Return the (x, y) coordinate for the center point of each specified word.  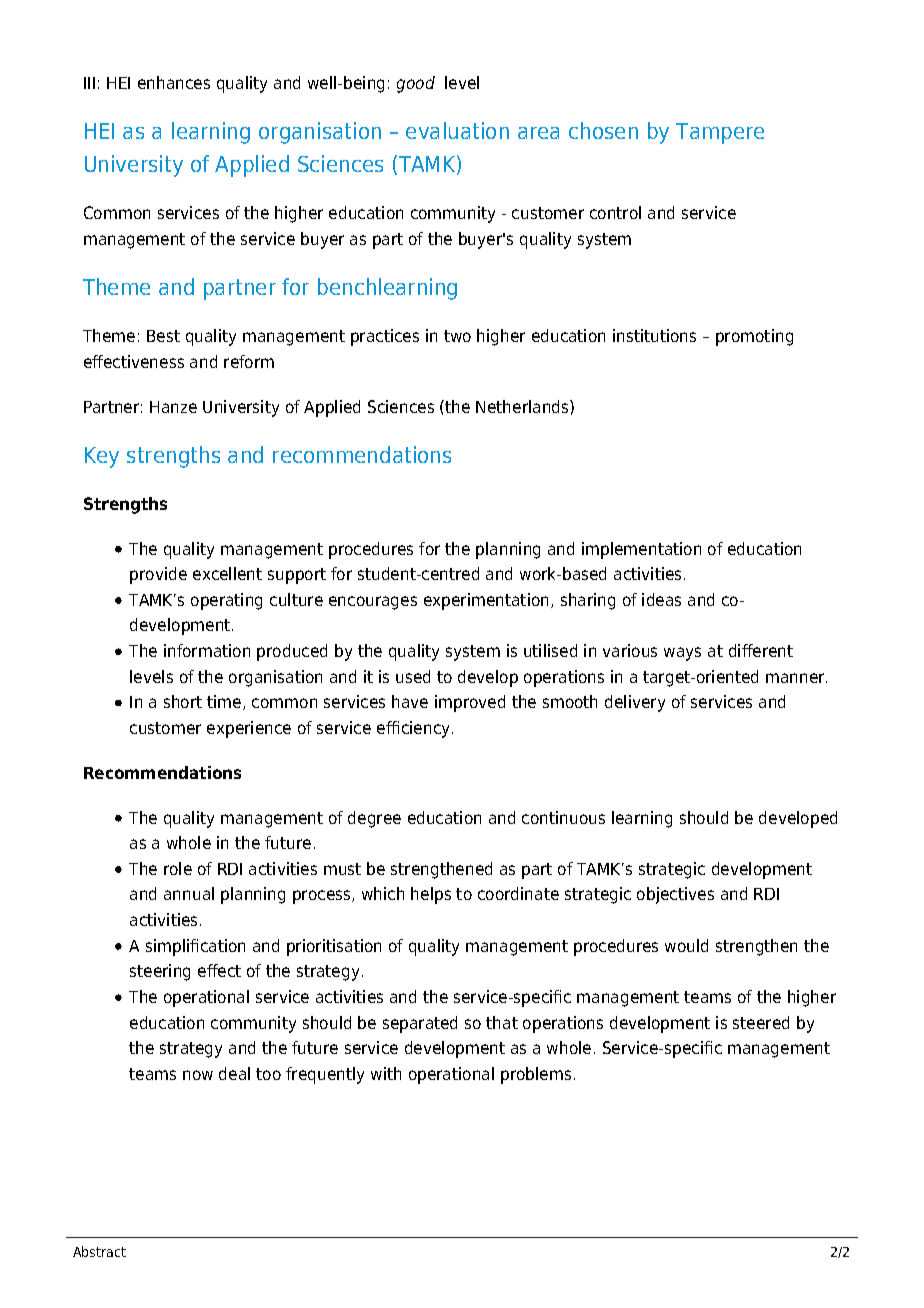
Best (163, 336)
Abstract (99, 1251)
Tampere (720, 133)
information (207, 650)
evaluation (457, 130)
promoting (754, 337)
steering (160, 972)
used (413, 676)
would (686, 945)
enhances (174, 82)
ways (682, 654)
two (457, 336)
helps (431, 895)
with (386, 1073)
